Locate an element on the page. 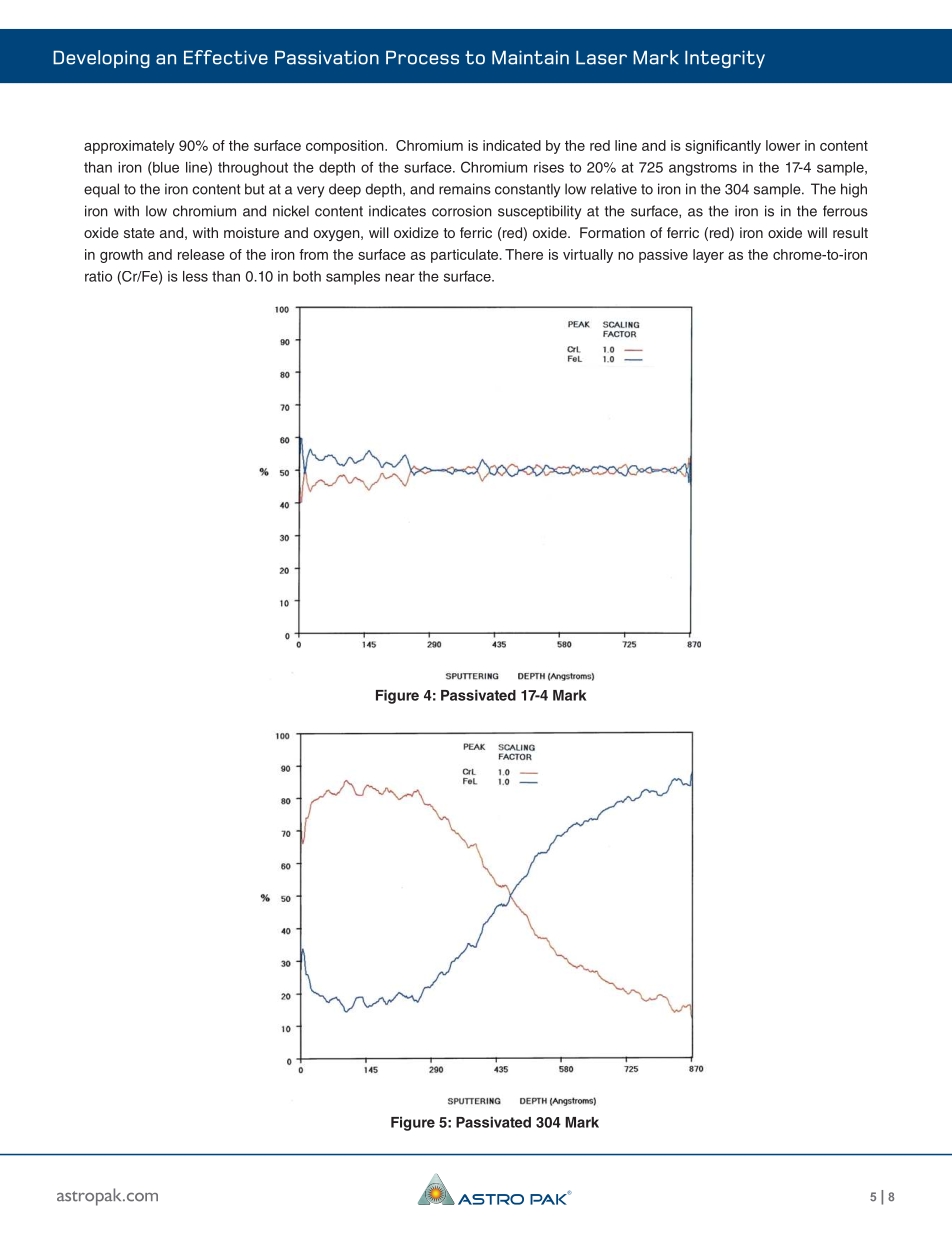  Effective is located at coordinates (226, 57).
